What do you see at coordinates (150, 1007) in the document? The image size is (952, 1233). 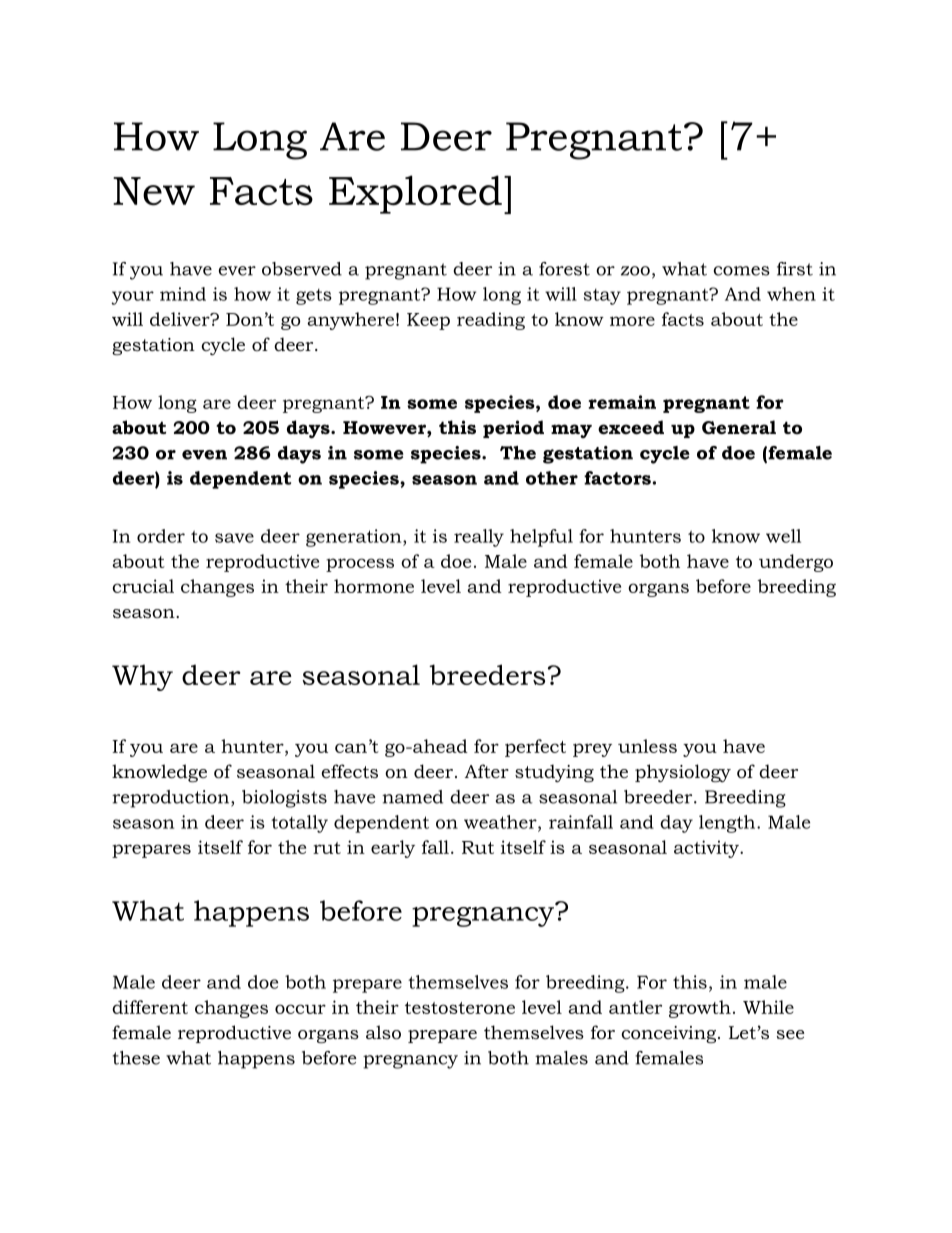 I see `different` at bounding box center [150, 1007].
